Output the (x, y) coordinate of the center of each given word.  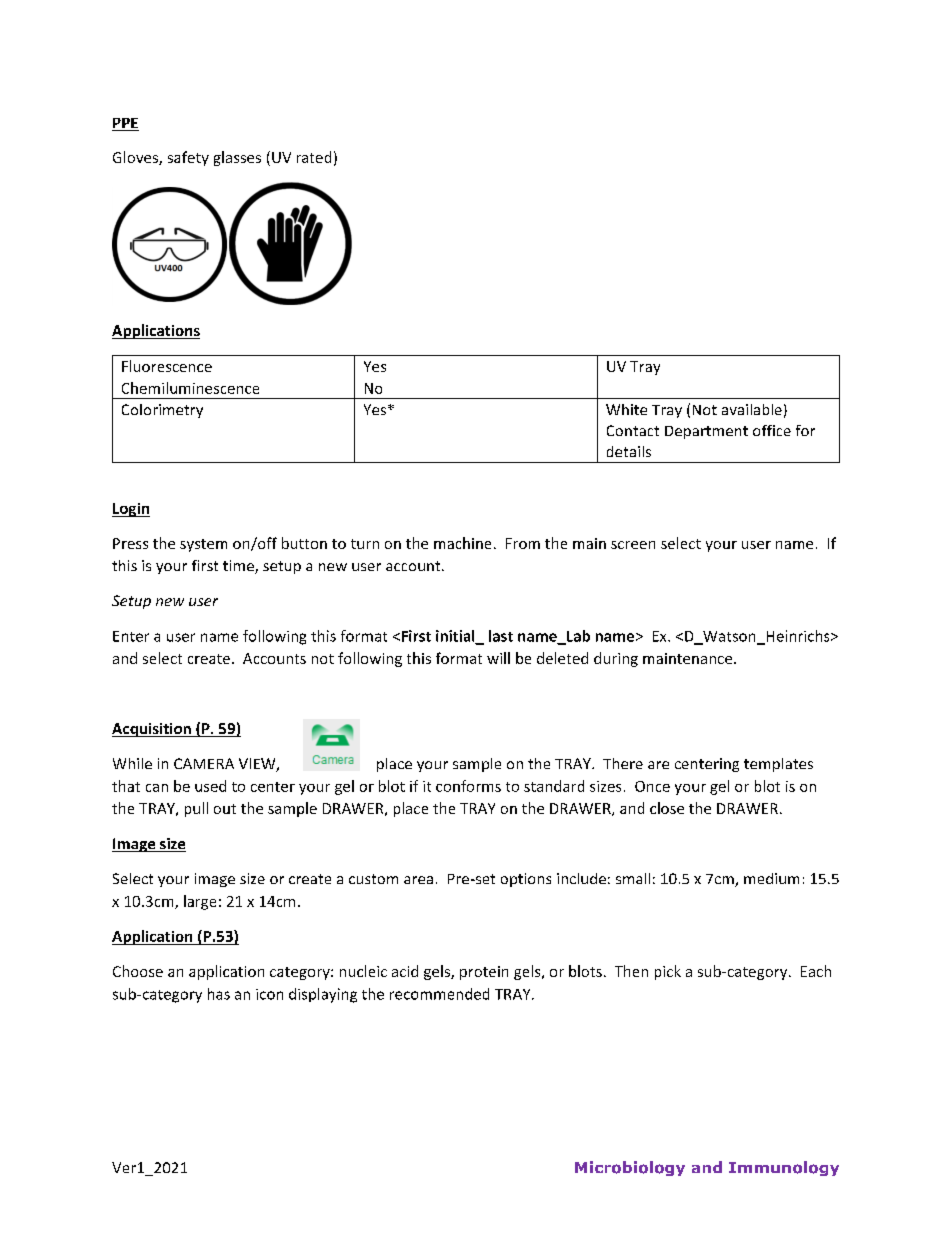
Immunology (784, 1168)
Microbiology (630, 1168)
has (219, 994)
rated (314, 157)
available (752, 409)
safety (188, 158)
